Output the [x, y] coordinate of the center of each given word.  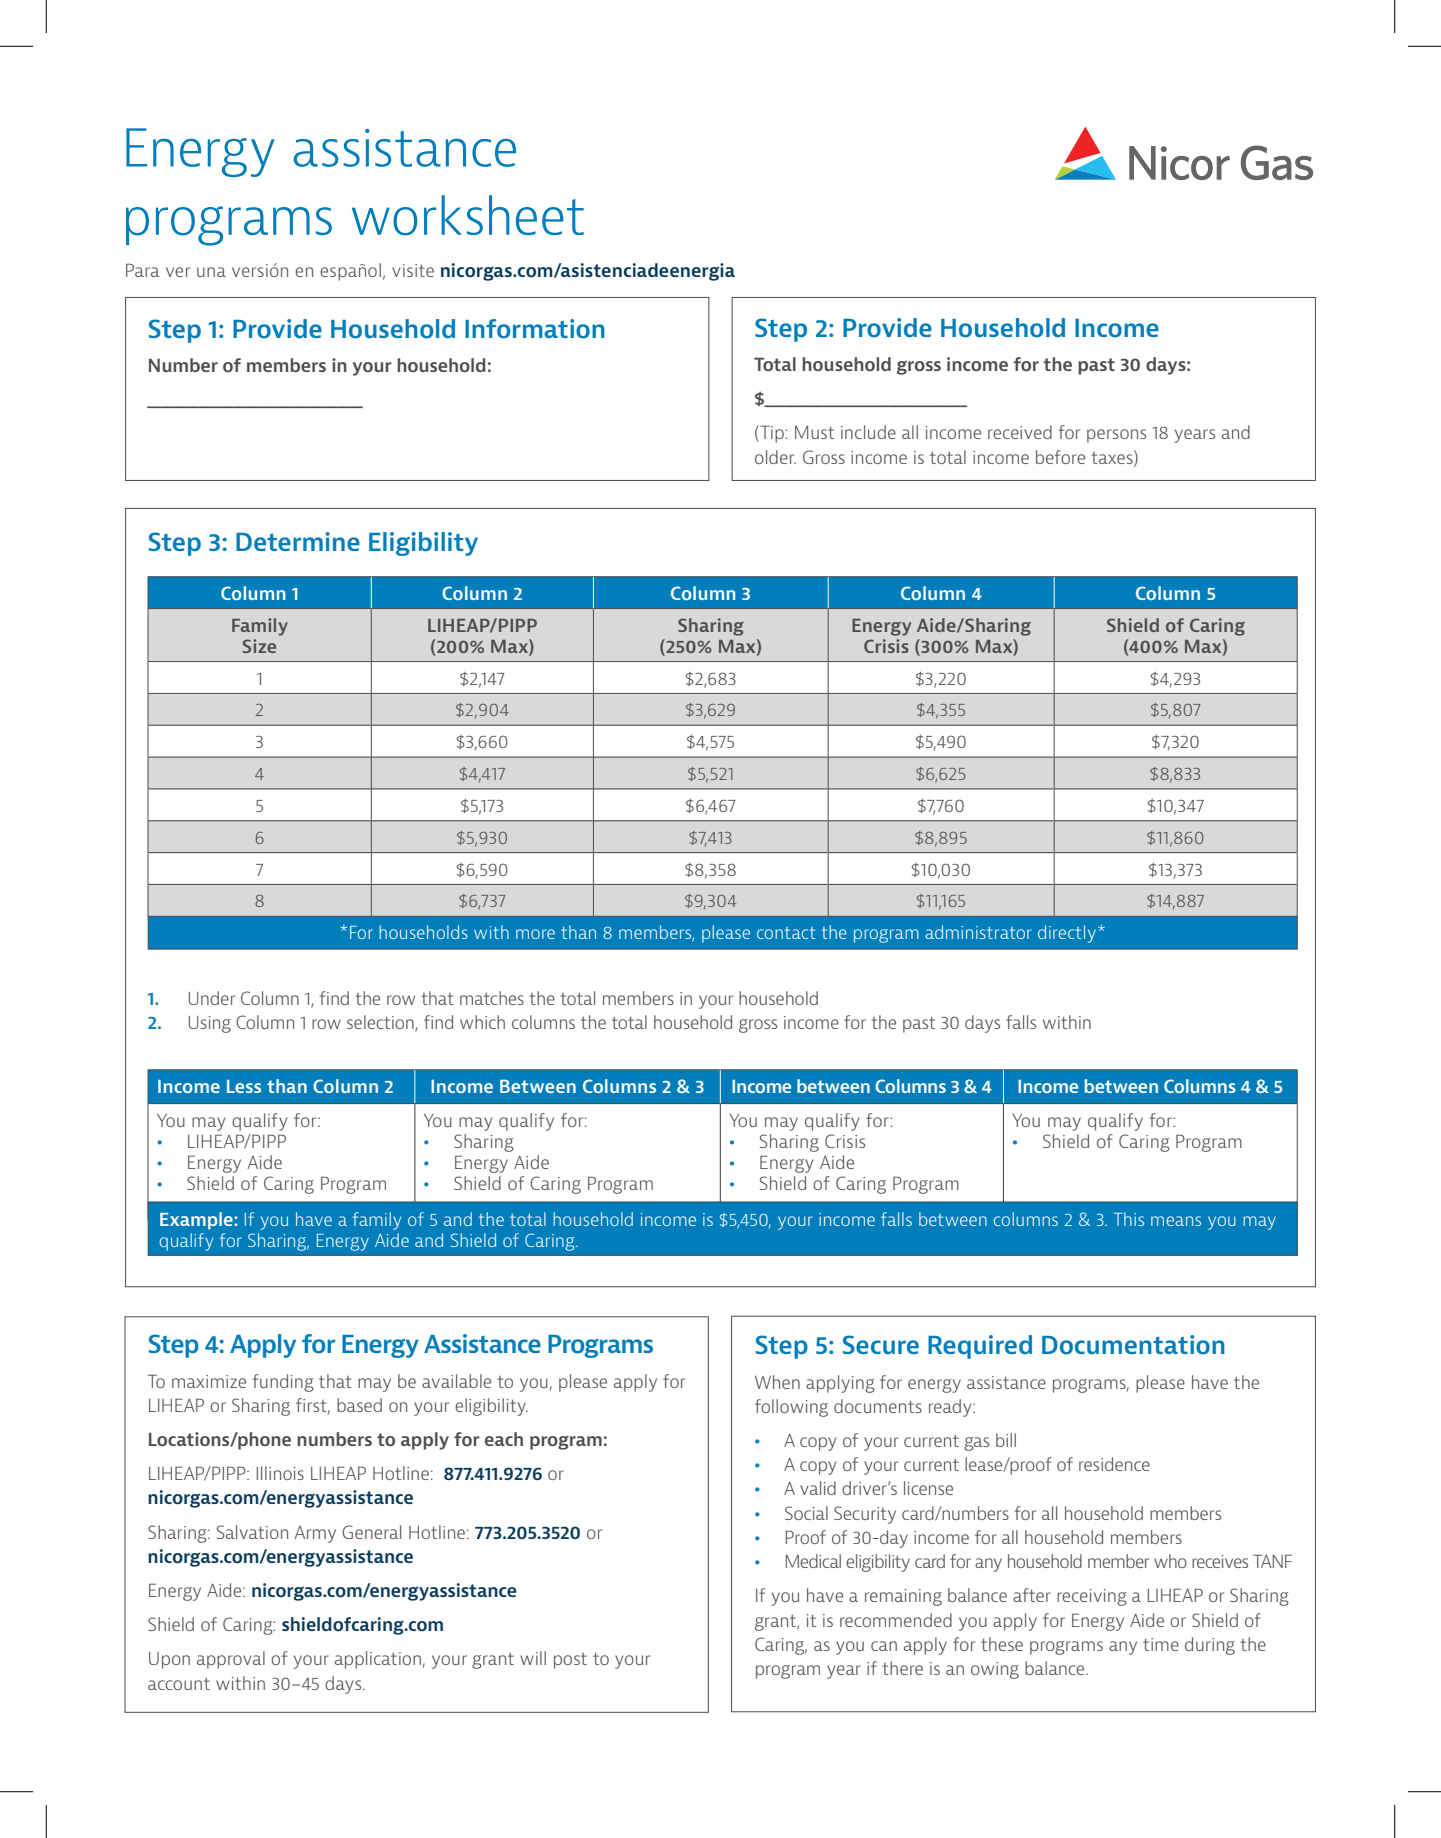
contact [786, 933]
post [570, 1661]
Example [197, 1221]
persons [1116, 436]
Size [259, 646]
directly [1067, 934]
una [211, 272]
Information [535, 329]
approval [231, 1660]
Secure [881, 1344]
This [1128, 1219]
